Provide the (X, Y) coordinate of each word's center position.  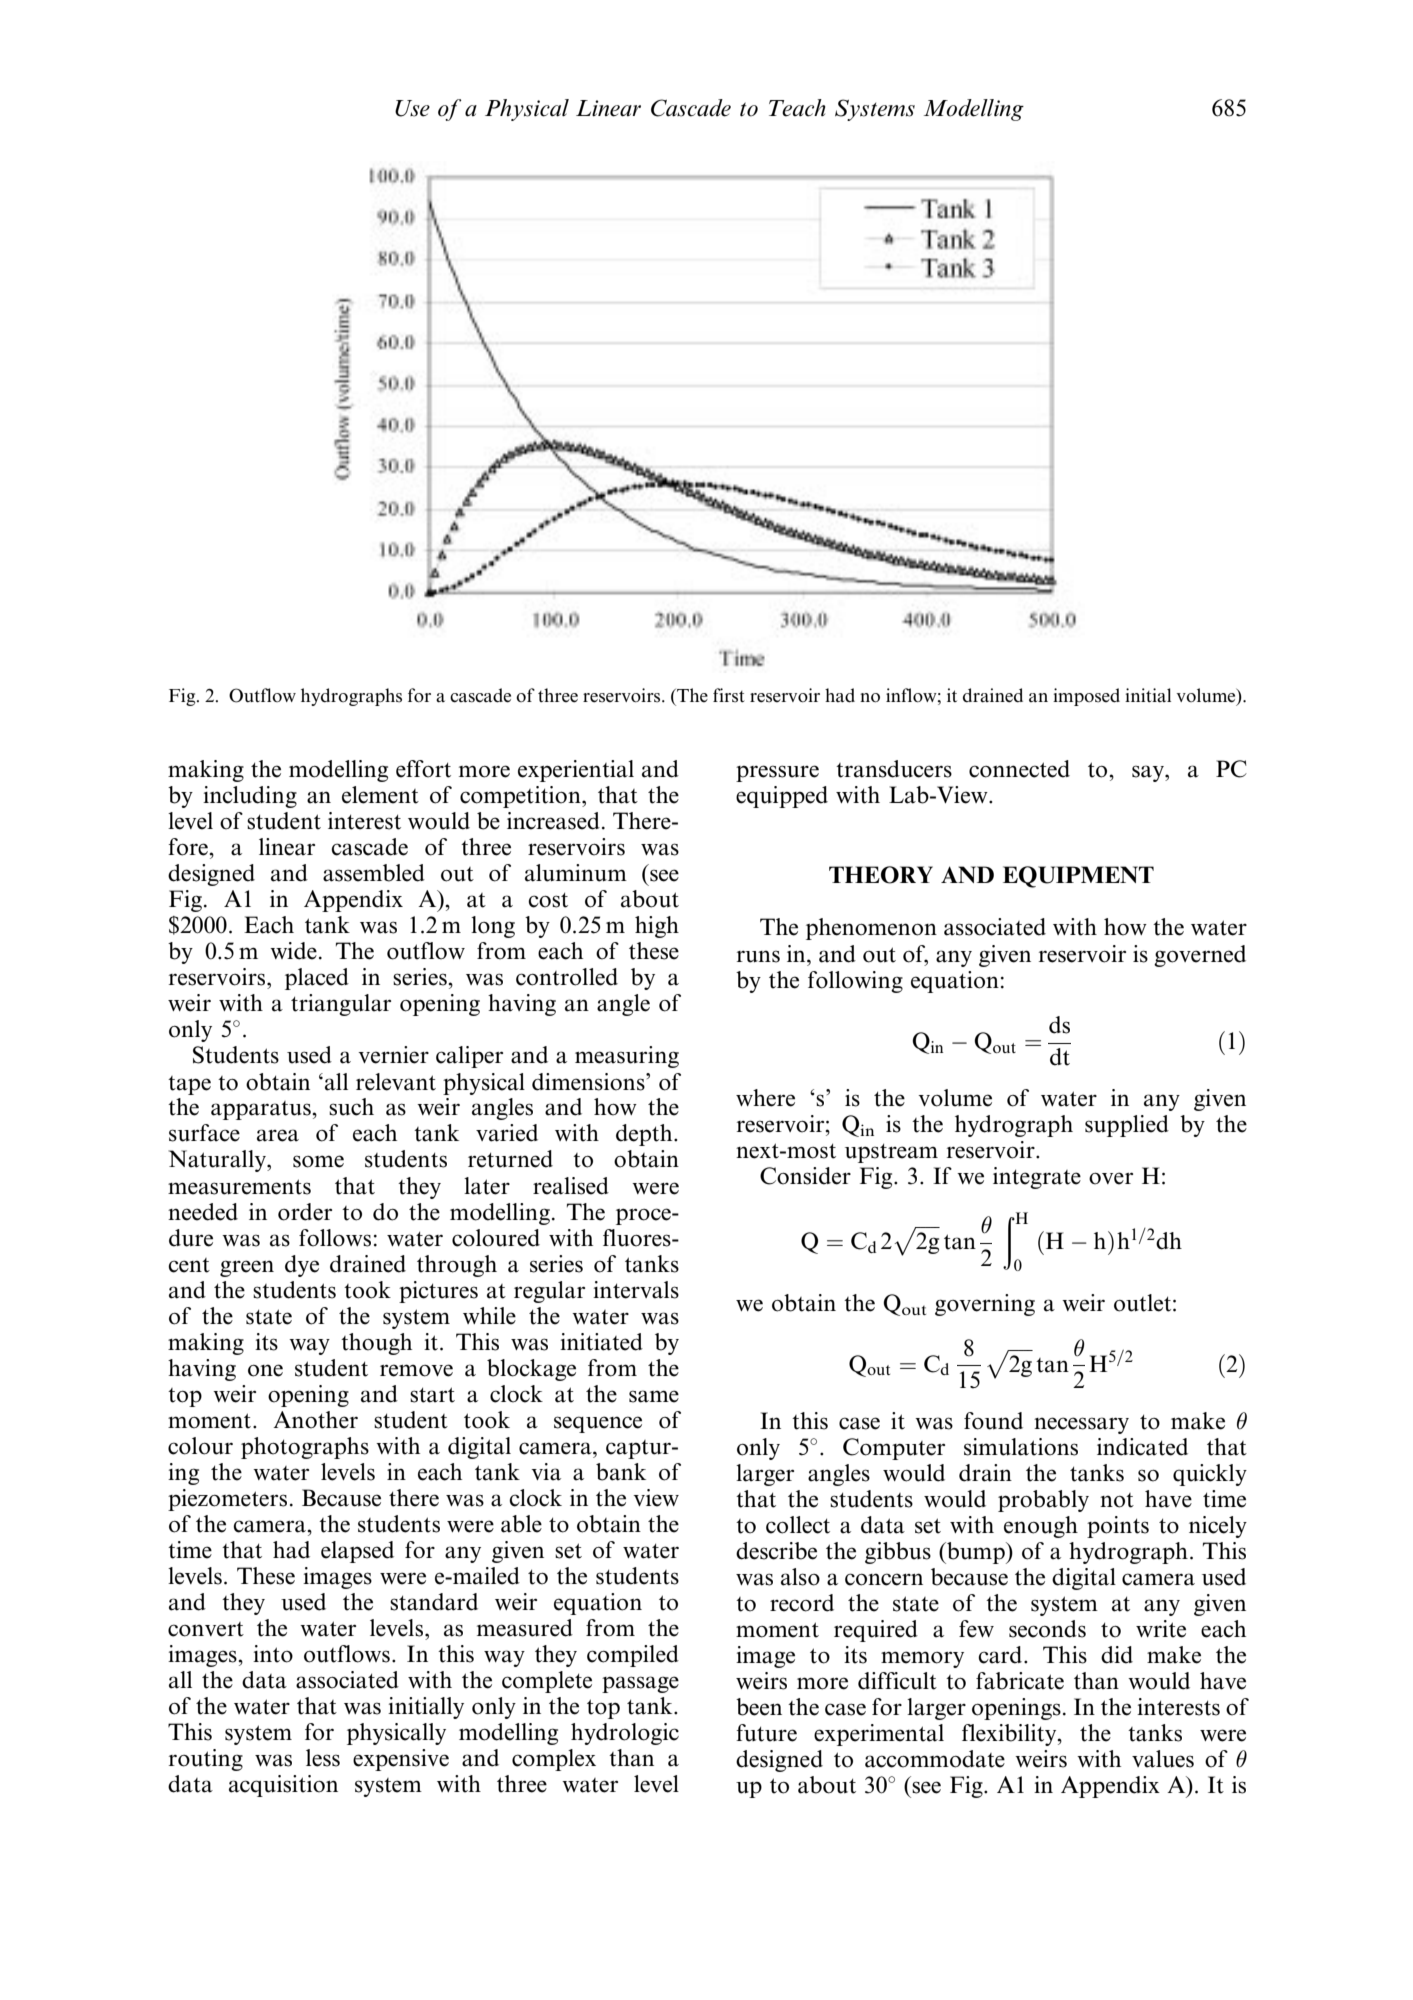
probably (1043, 1501)
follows (335, 1238)
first (729, 695)
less (323, 1758)
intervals (636, 1290)
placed (317, 979)
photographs (305, 1448)
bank (621, 1472)
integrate (1037, 1178)
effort (423, 769)
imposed (1086, 697)
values (1163, 1759)
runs (758, 956)
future (766, 1733)
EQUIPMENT (1078, 877)
